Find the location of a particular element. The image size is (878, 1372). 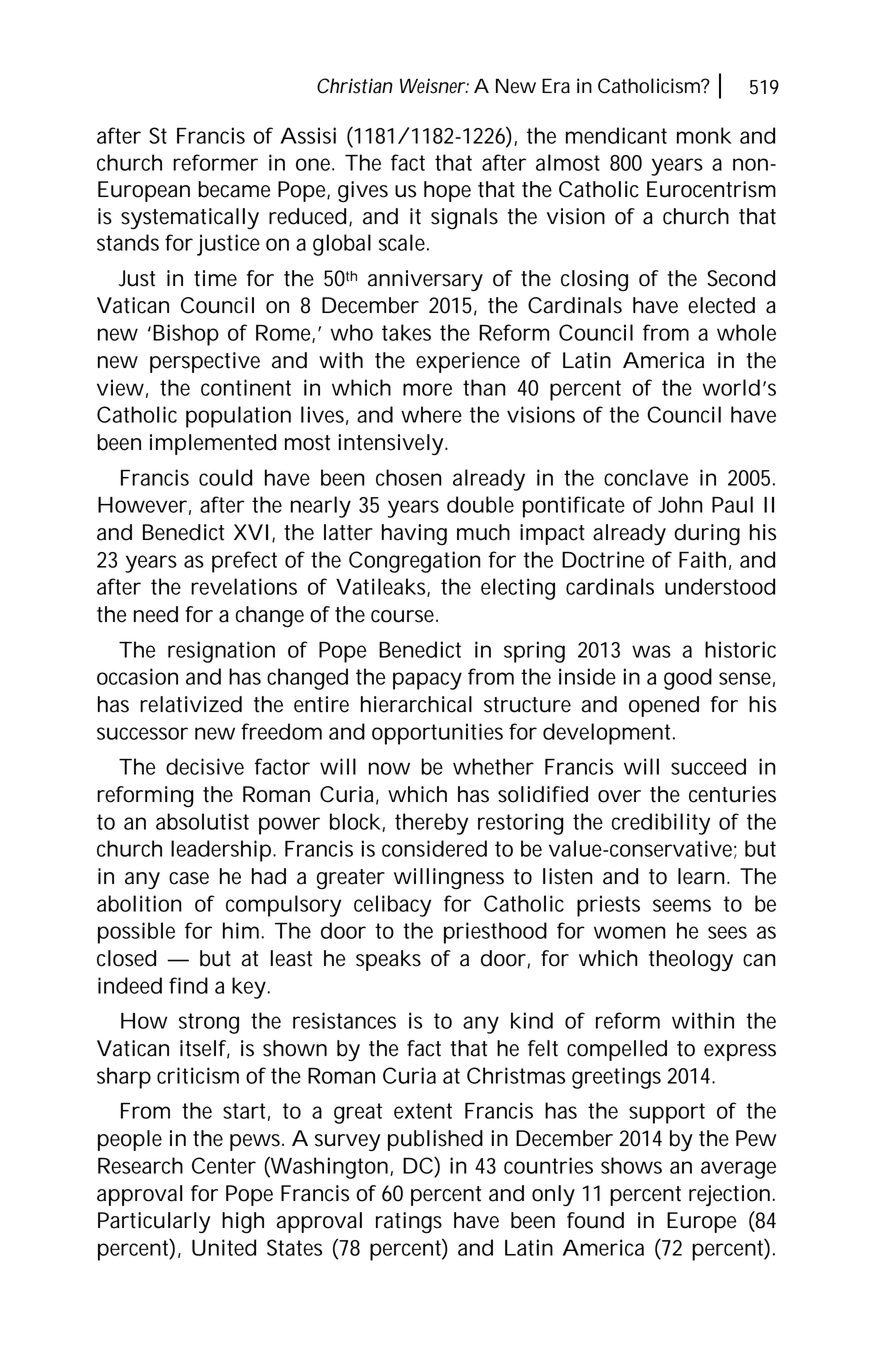

monk is located at coordinates (704, 135).
